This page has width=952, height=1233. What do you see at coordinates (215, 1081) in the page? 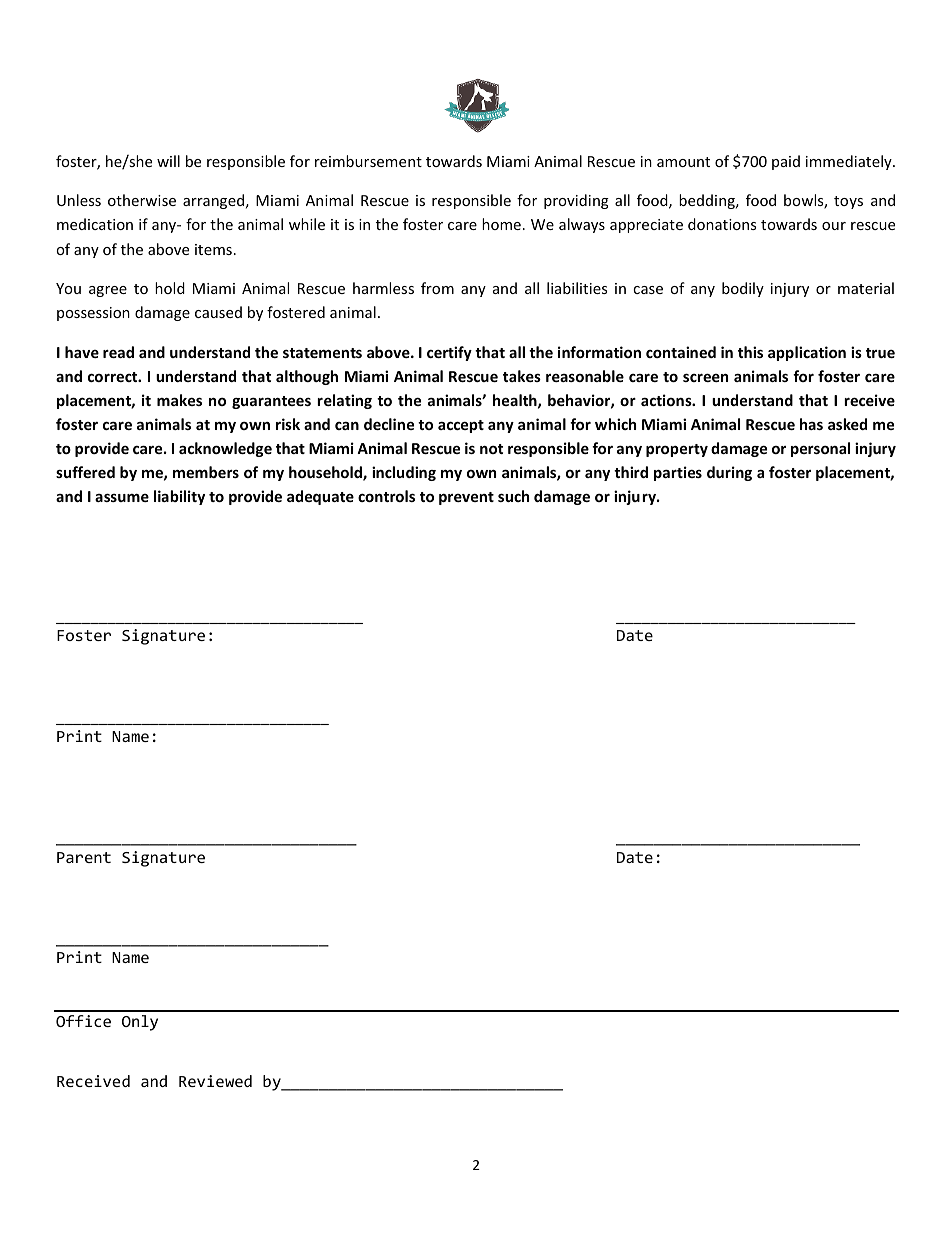
I see `Reviewed` at bounding box center [215, 1081].
